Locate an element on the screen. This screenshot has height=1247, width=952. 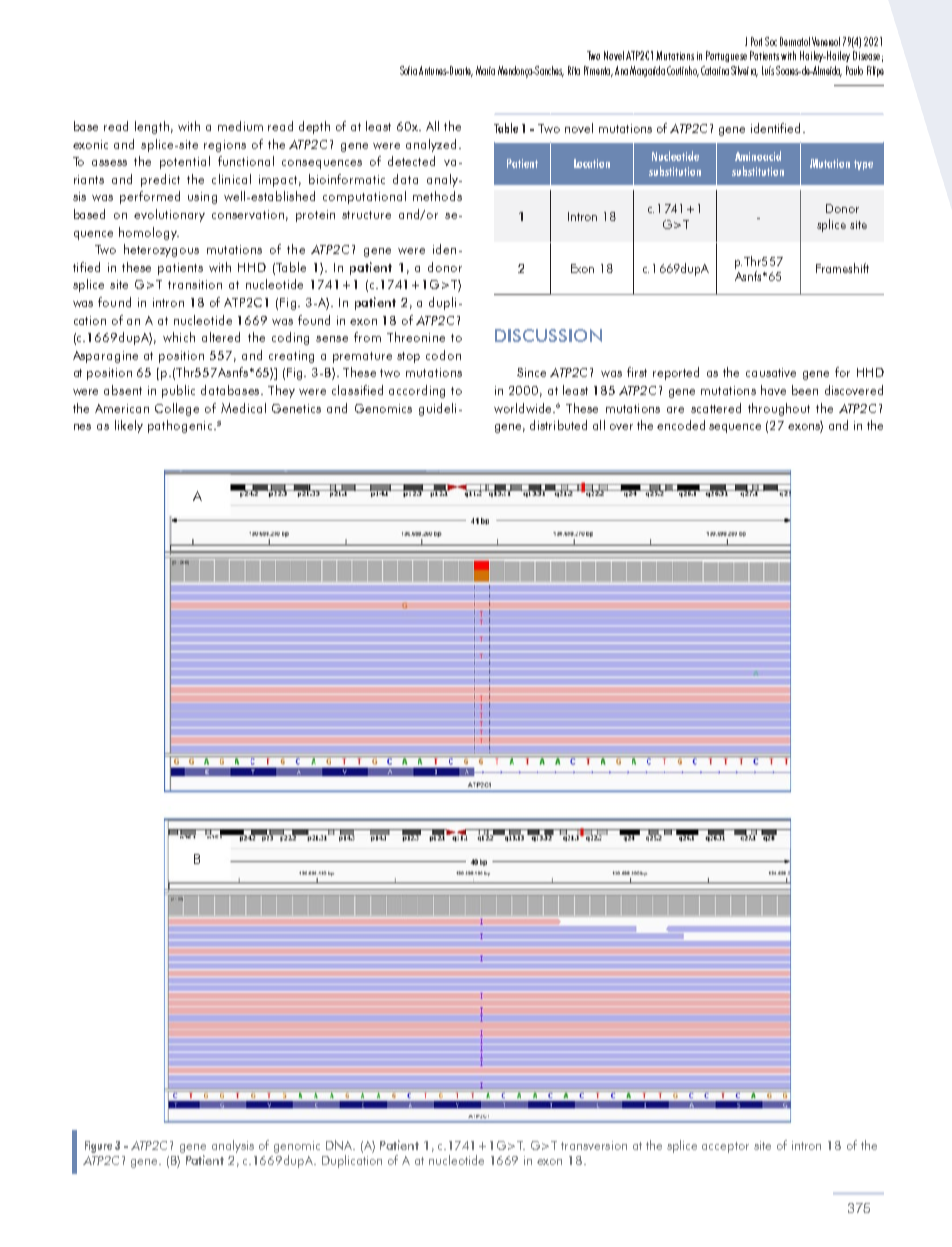
Soc is located at coordinates (771, 41).
